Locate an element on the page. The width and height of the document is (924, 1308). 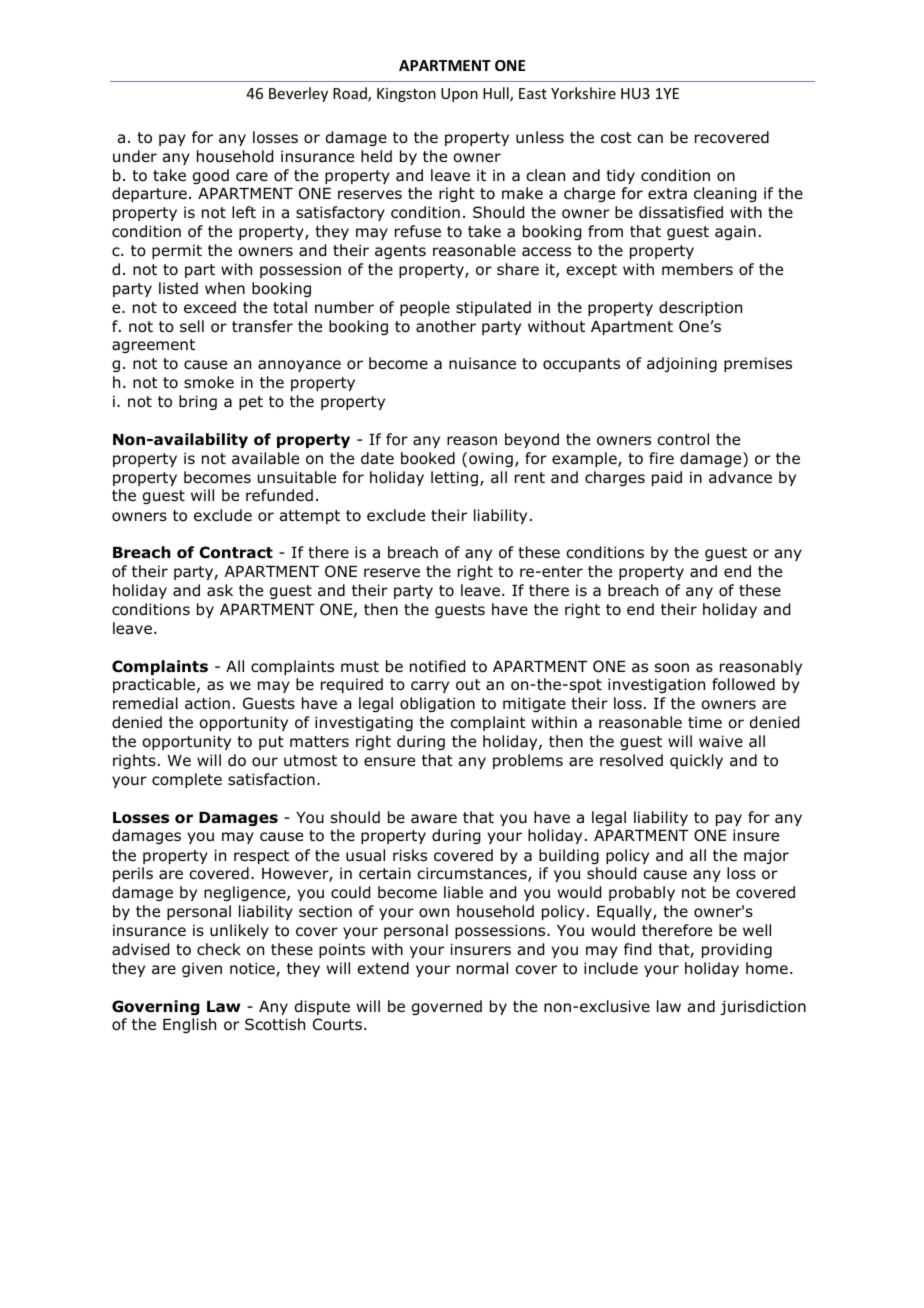
good is located at coordinates (211, 176).
